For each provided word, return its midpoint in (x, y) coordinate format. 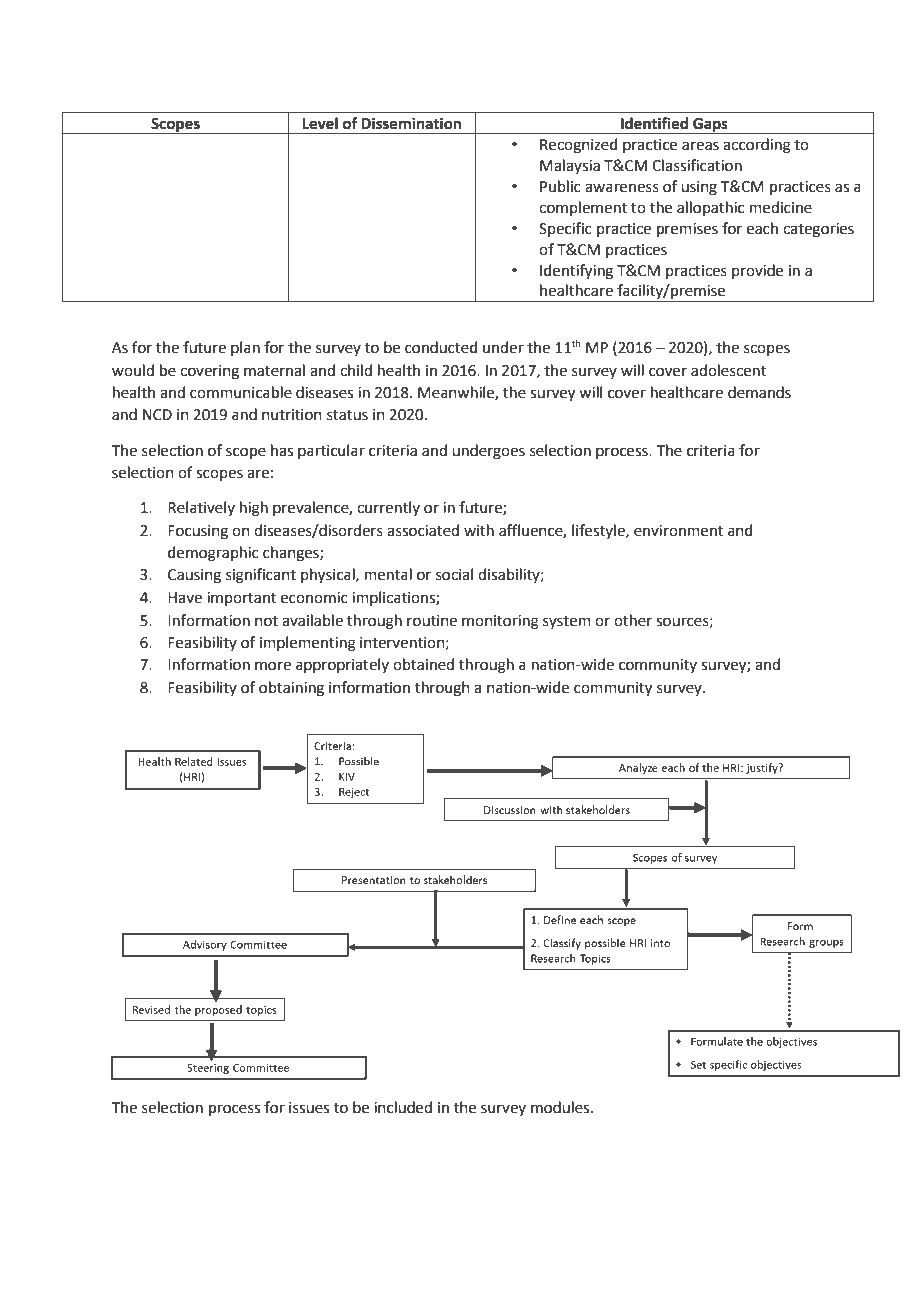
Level (320, 123)
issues (309, 1108)
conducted (441, 347)
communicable (241, 392)
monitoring (500, 622)
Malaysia (570, 166)
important (242, 599)
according (757, 146)
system (567, 622)
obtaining (291, 689)
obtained (423, 664)
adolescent (728, 370)
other (633, 620)
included (403, 1107)
